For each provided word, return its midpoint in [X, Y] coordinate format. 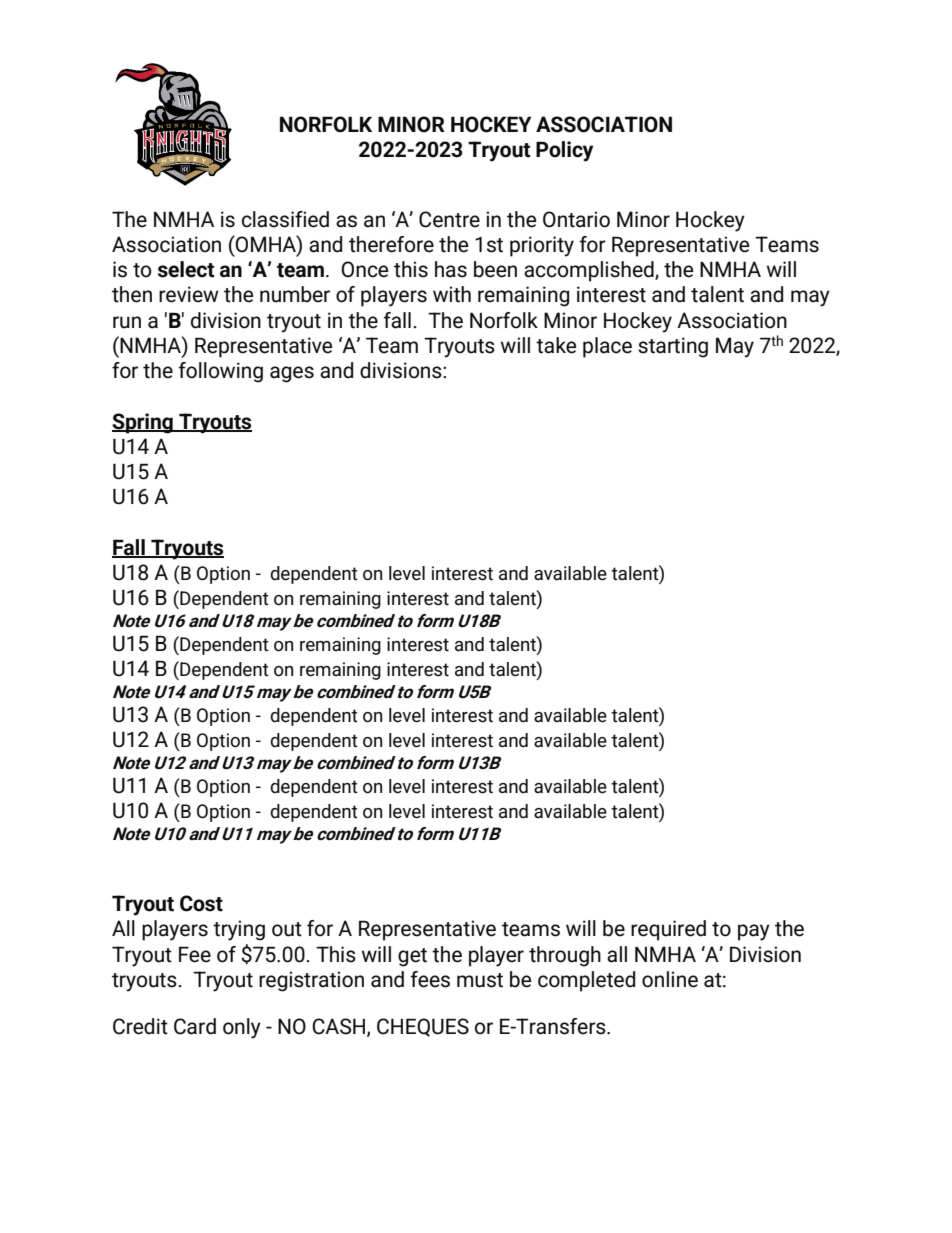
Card [195, 1026]
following [221, 372]
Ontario [576, 219]
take [556, 345]
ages [292, 374]
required [668, 930]
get [412, 957]
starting [673, 347]
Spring [143, 423]
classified [285, 219]
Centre [449, 219]
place [607, 347]
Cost [201, 903]
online [670, 979]
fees [430, 979]
